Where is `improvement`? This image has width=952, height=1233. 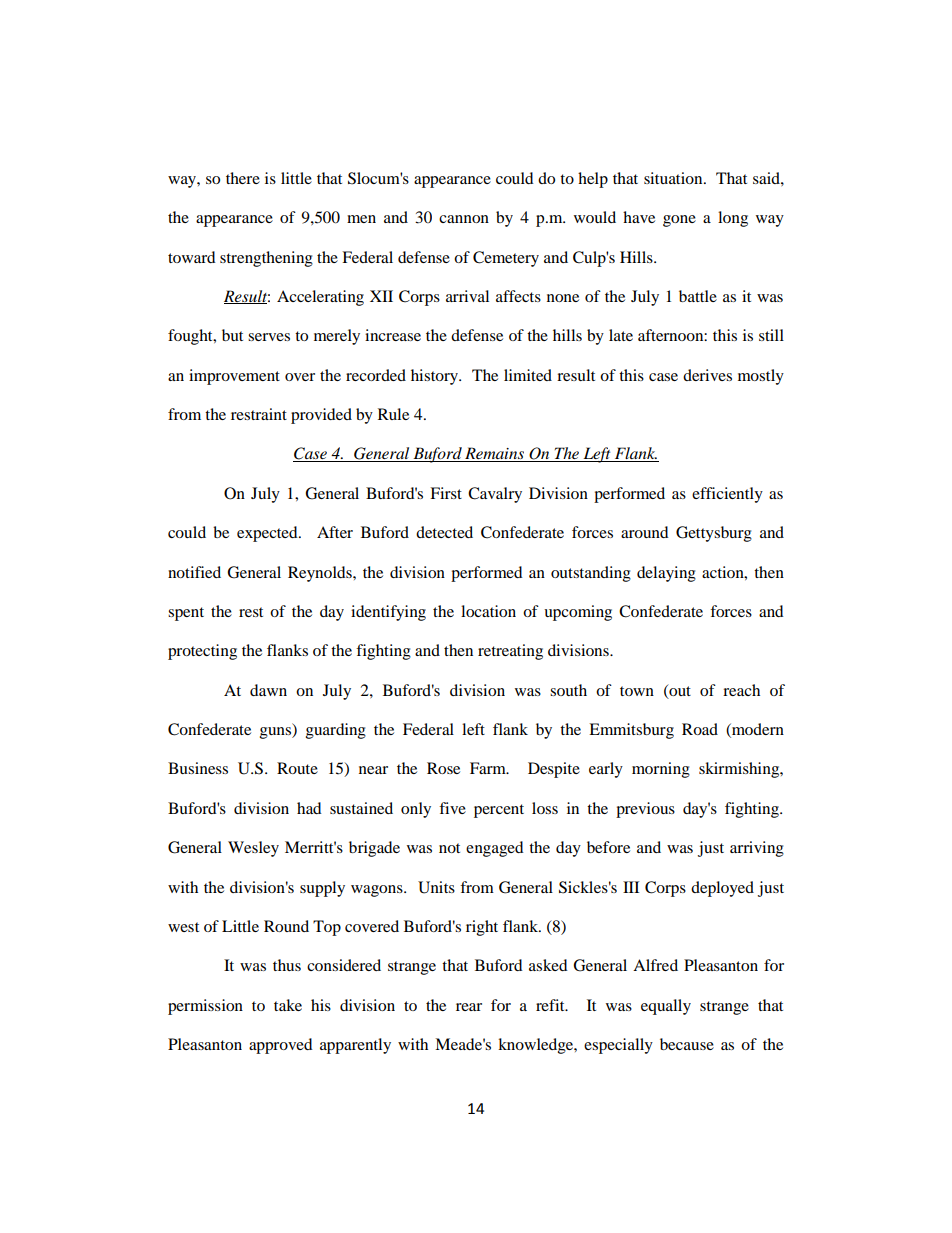 improvement is located at coordinates (234, 377).
